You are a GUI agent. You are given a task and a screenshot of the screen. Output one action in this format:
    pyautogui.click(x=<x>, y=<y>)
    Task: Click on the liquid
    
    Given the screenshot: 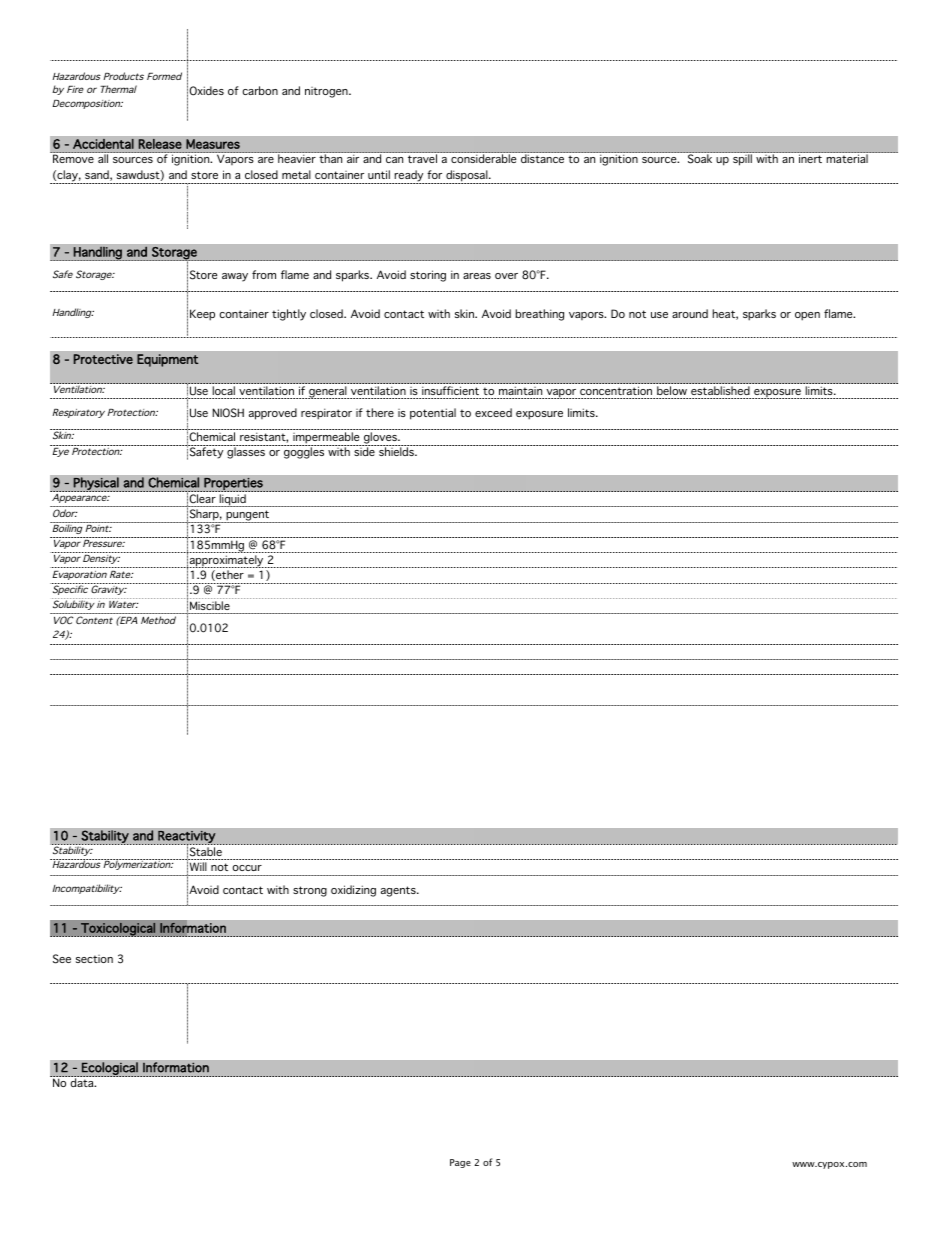 What is the action you would take?
    pyautogui.click(x=232, y=500)
